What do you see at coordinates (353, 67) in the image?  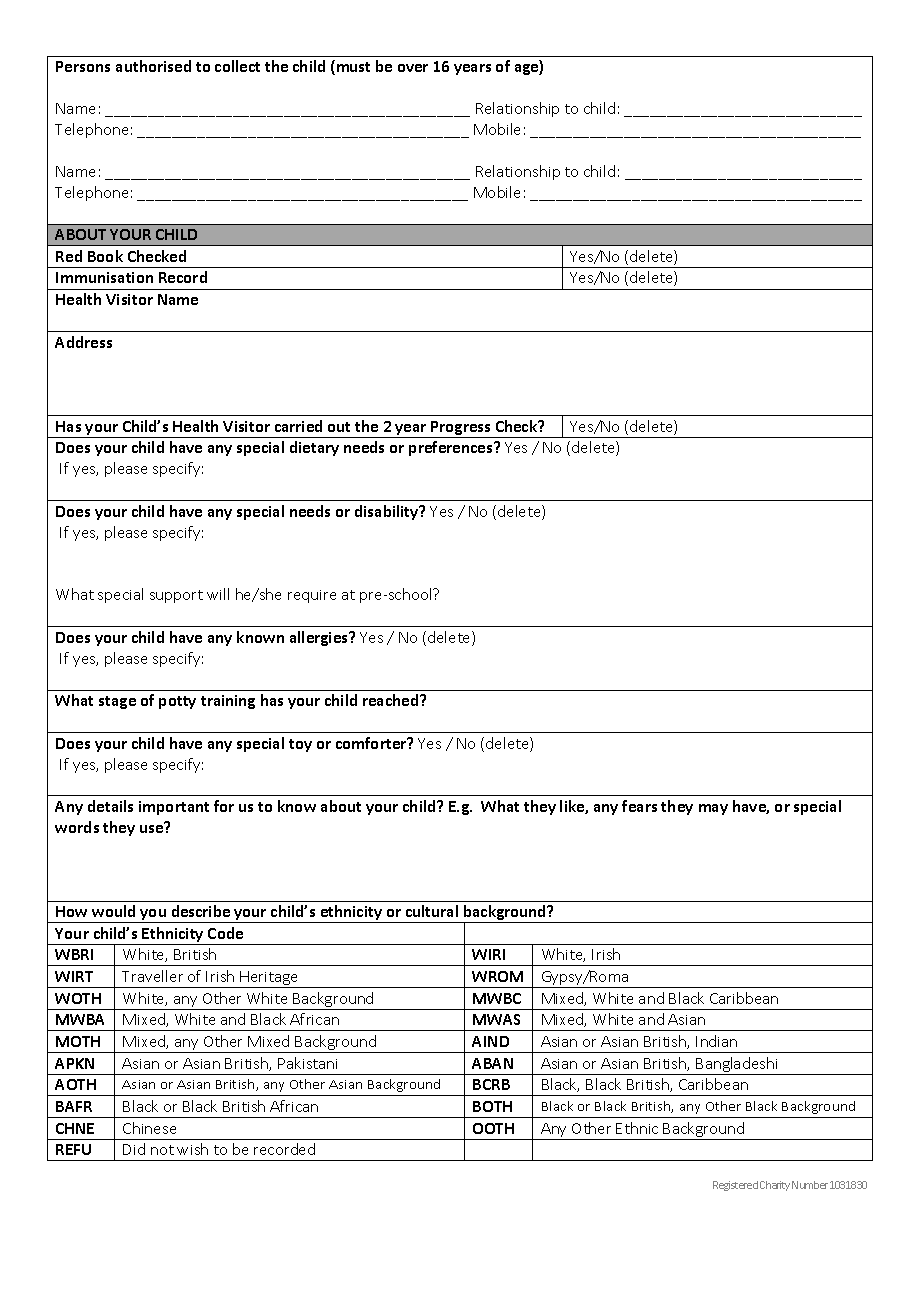 I see `must` at bounding box center [353, 67].
